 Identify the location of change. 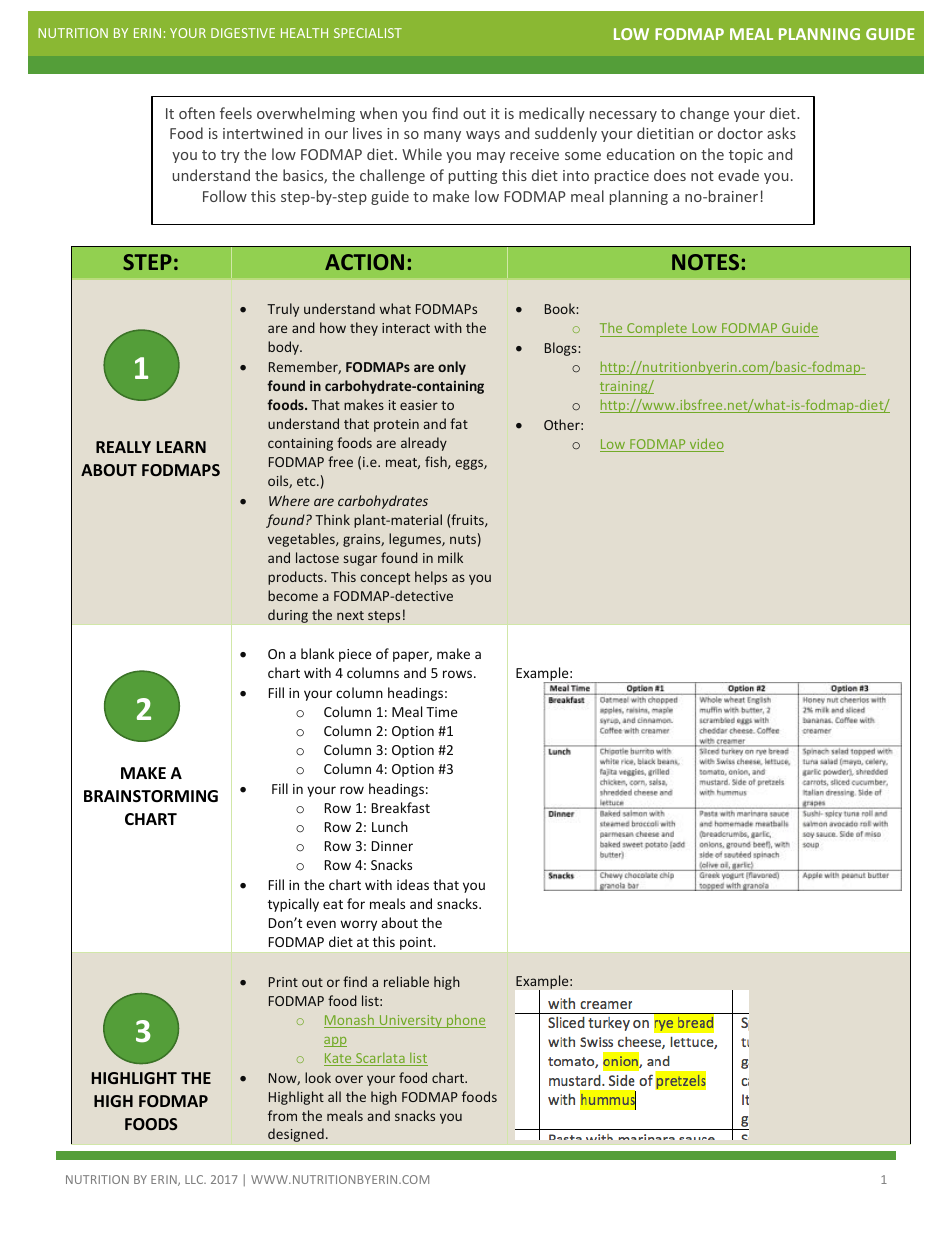
(704, 114).
